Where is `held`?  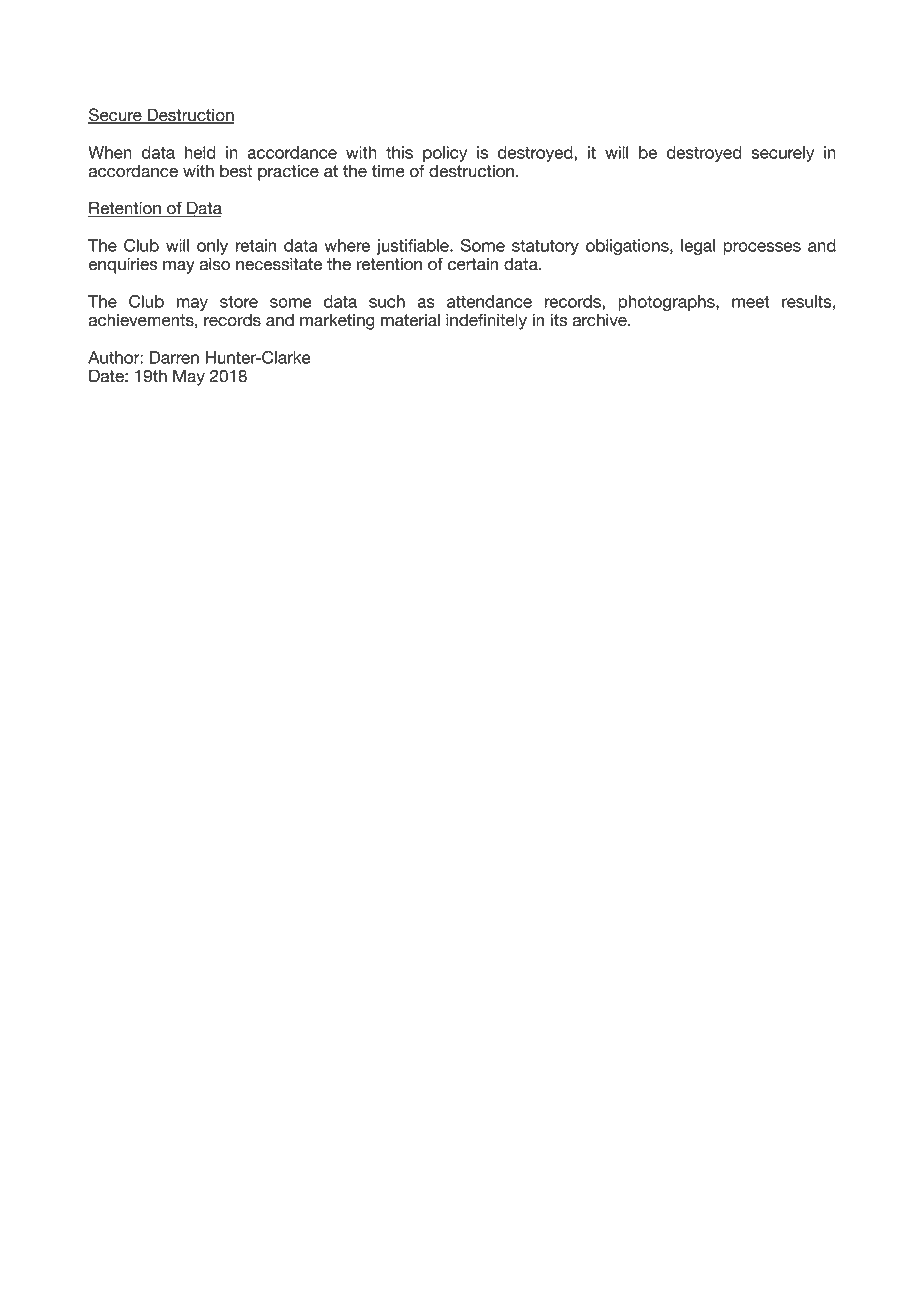 held is located at coordinates (200, 152).
